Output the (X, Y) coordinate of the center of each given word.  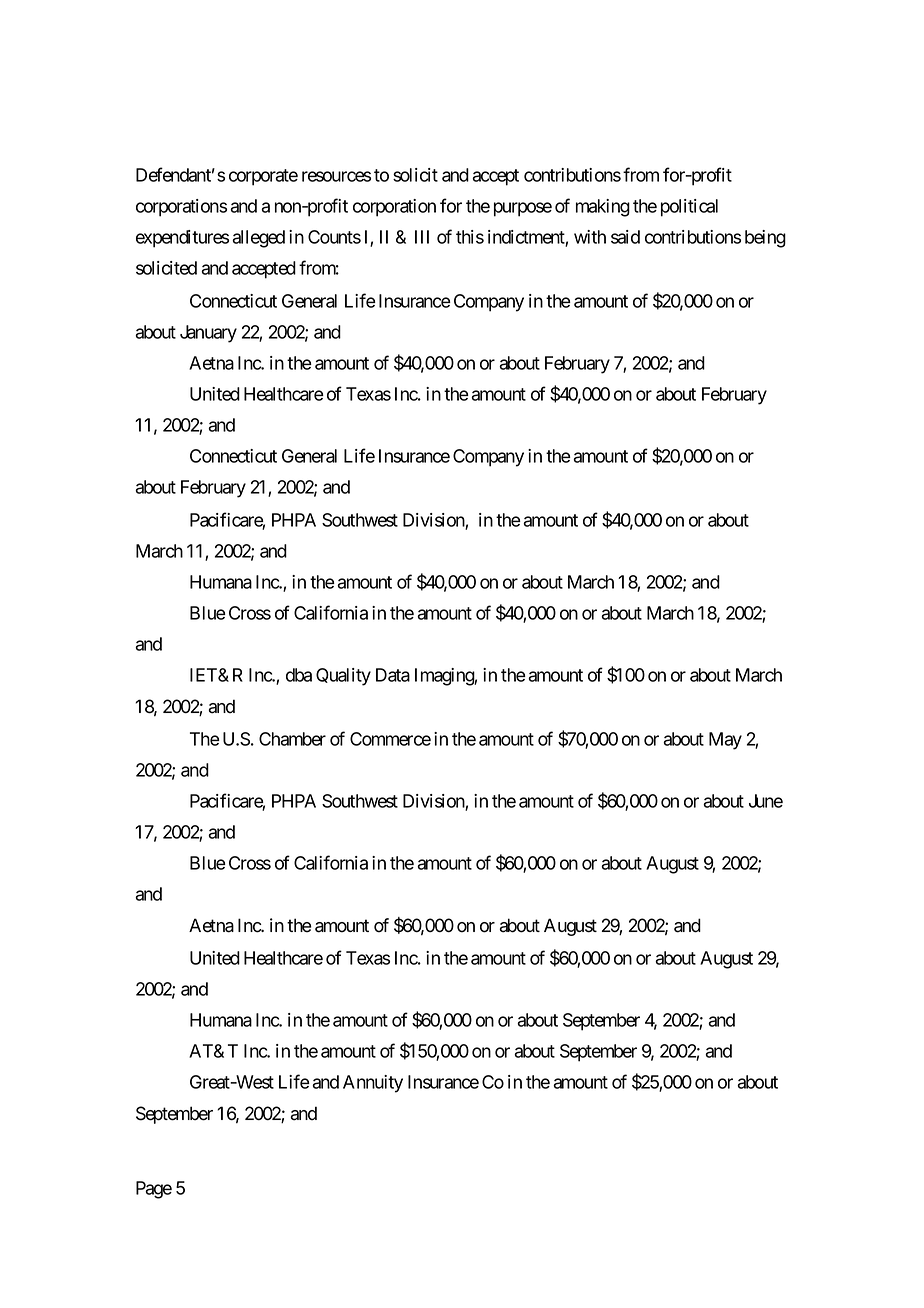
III (422, 237)
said (625, 237)
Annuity (373, 1084)
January (208, 334)
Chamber (292, 739)
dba (299, 675)
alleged (258, 239)
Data (393, 675)
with (590, 237)
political (689, 208)
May (725, 741)
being (765, 239)
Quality (343, 677)
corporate (263, 177)
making (603, 208)
